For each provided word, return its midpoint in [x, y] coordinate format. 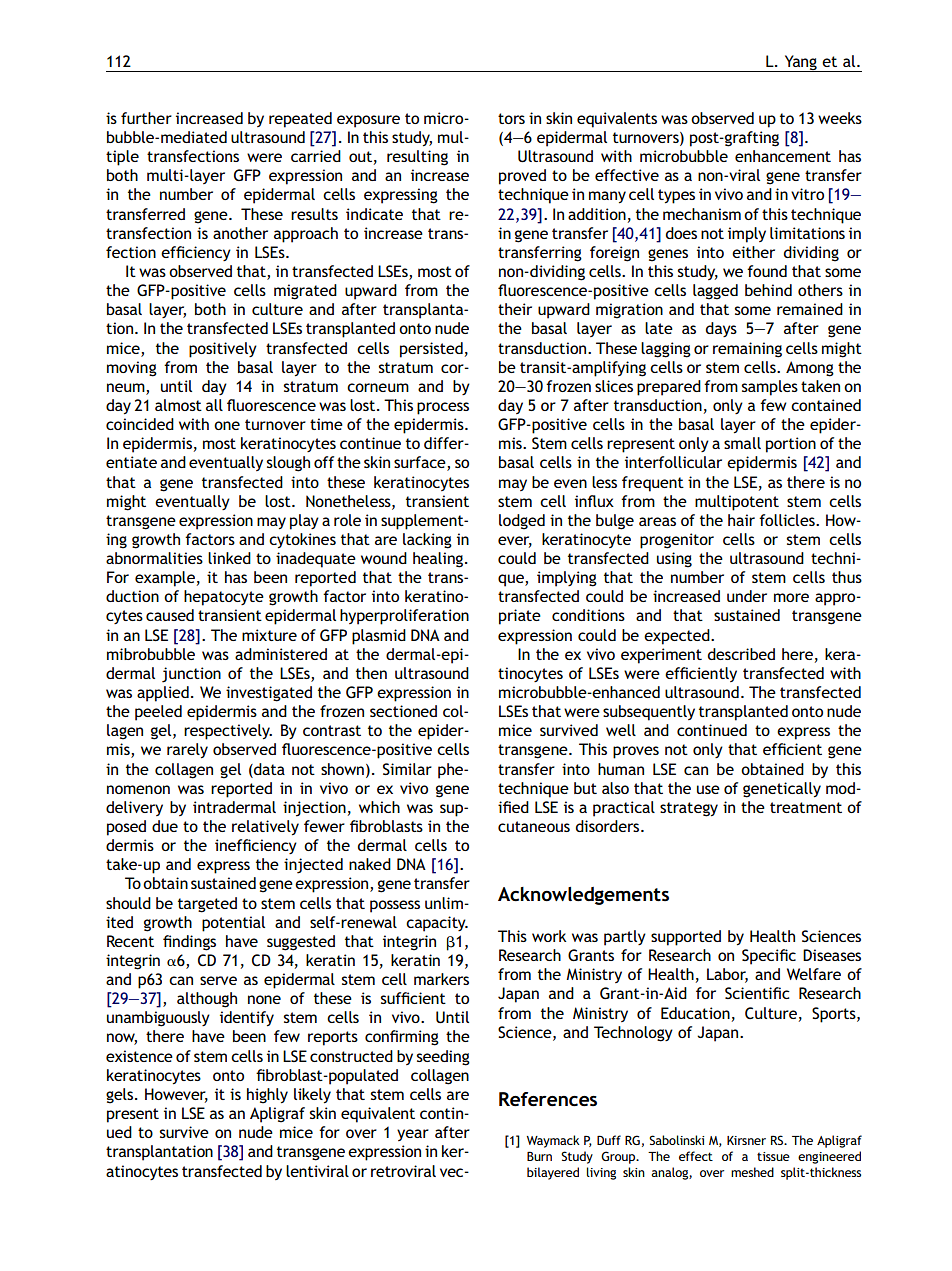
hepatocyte [224, 598]
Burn [539, 1156]
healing [439, 560]
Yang [800, 63]
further [146, 118]
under [747, 596]
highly [267, 1096]
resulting [417, 158]
